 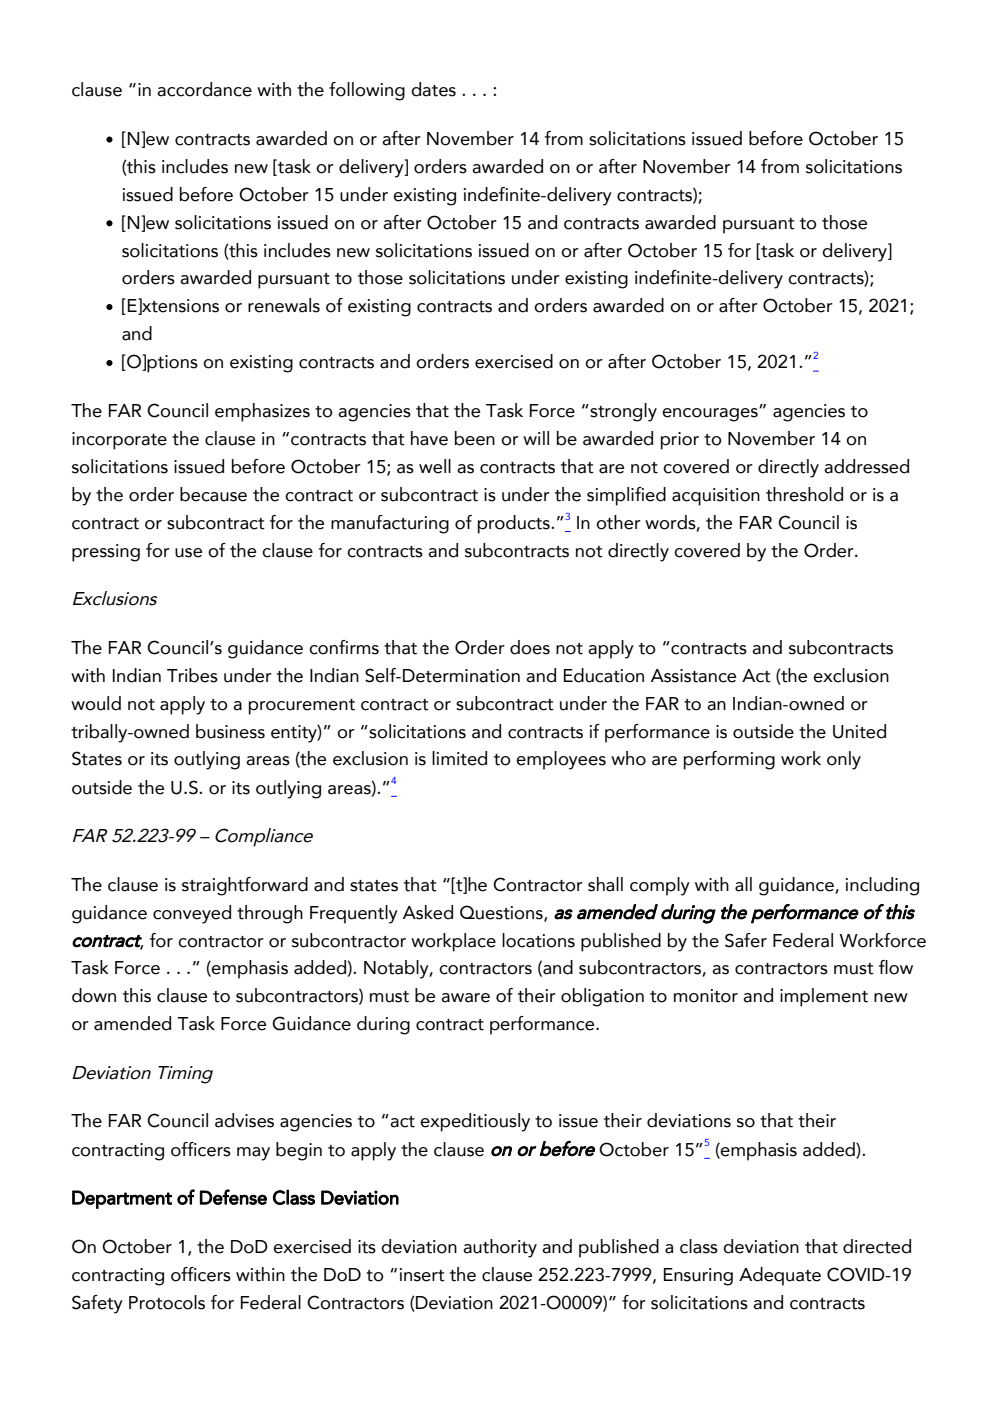 I want to click on Protocols, so click(x=167, y=1302).
